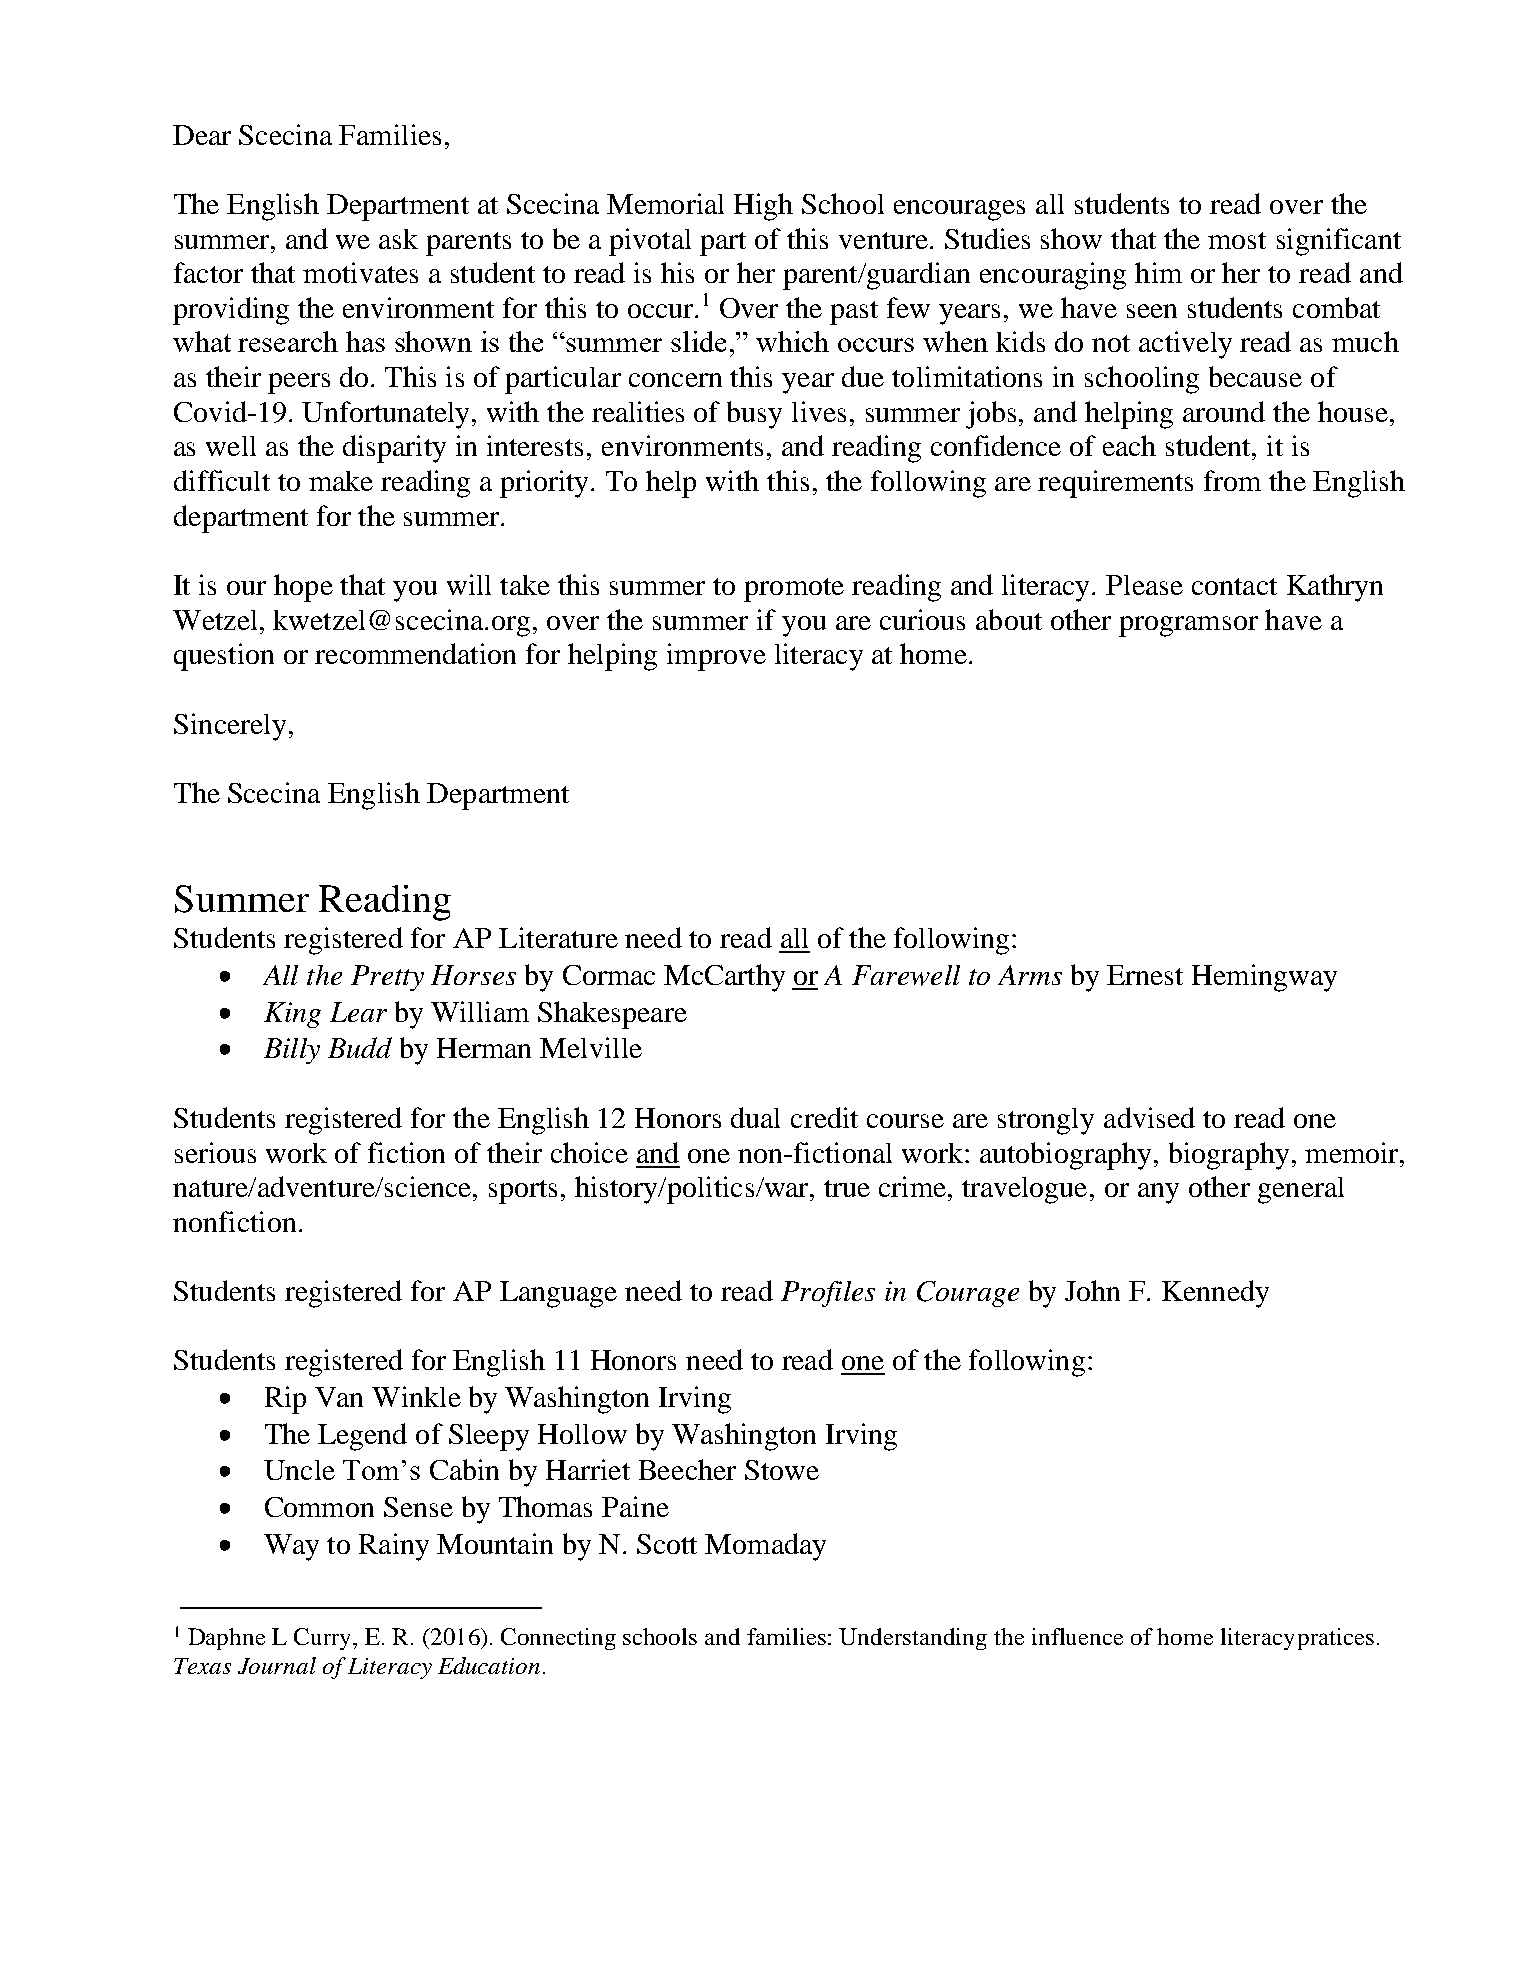 The height and width of the image is (1988, 1536). Describe the element at coordinates (1077, 1636) in the image. I see `influence` at that location.
